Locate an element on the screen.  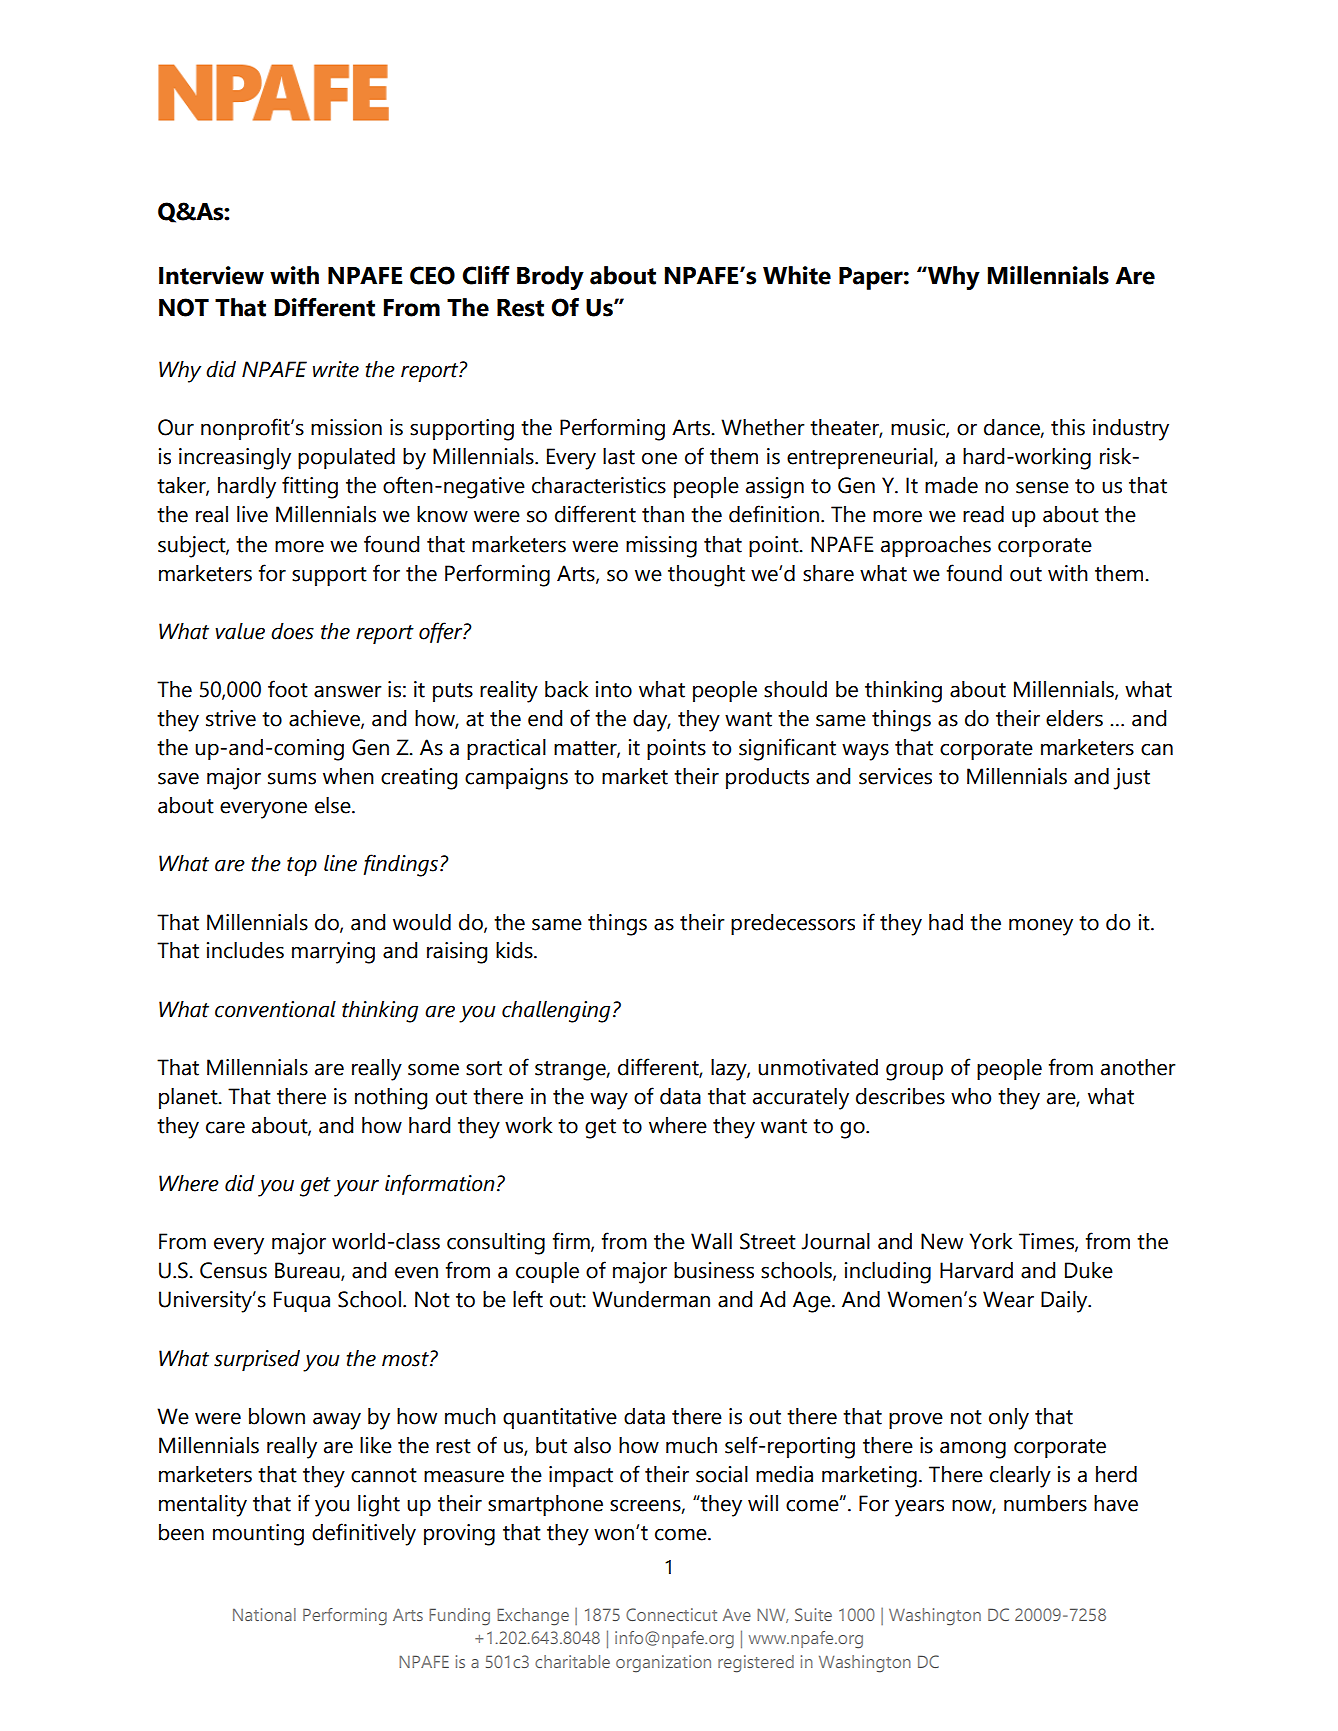
write is located at coordinates (336, 369).
